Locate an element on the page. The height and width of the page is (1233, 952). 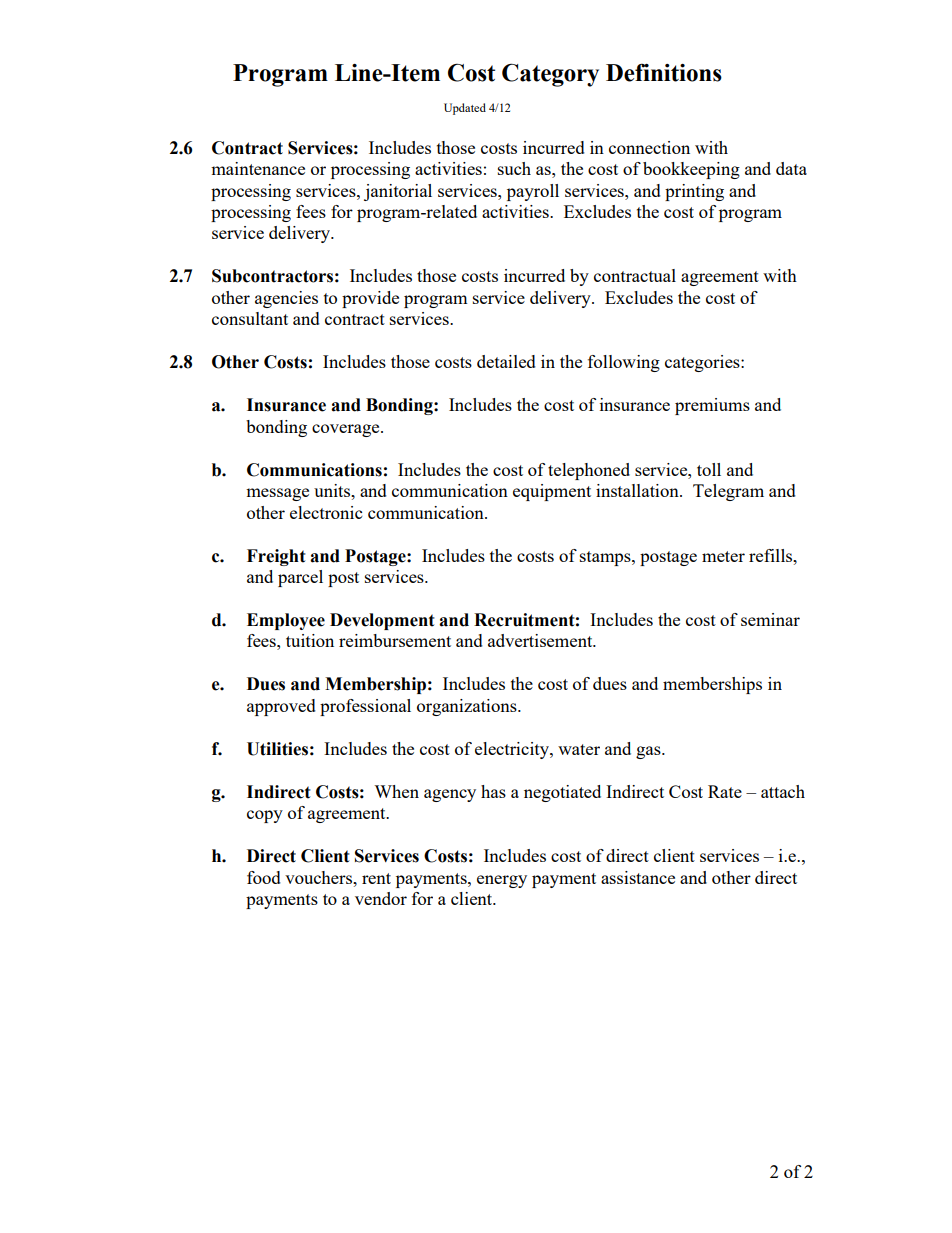
food is located at coordinates (264, 877).
